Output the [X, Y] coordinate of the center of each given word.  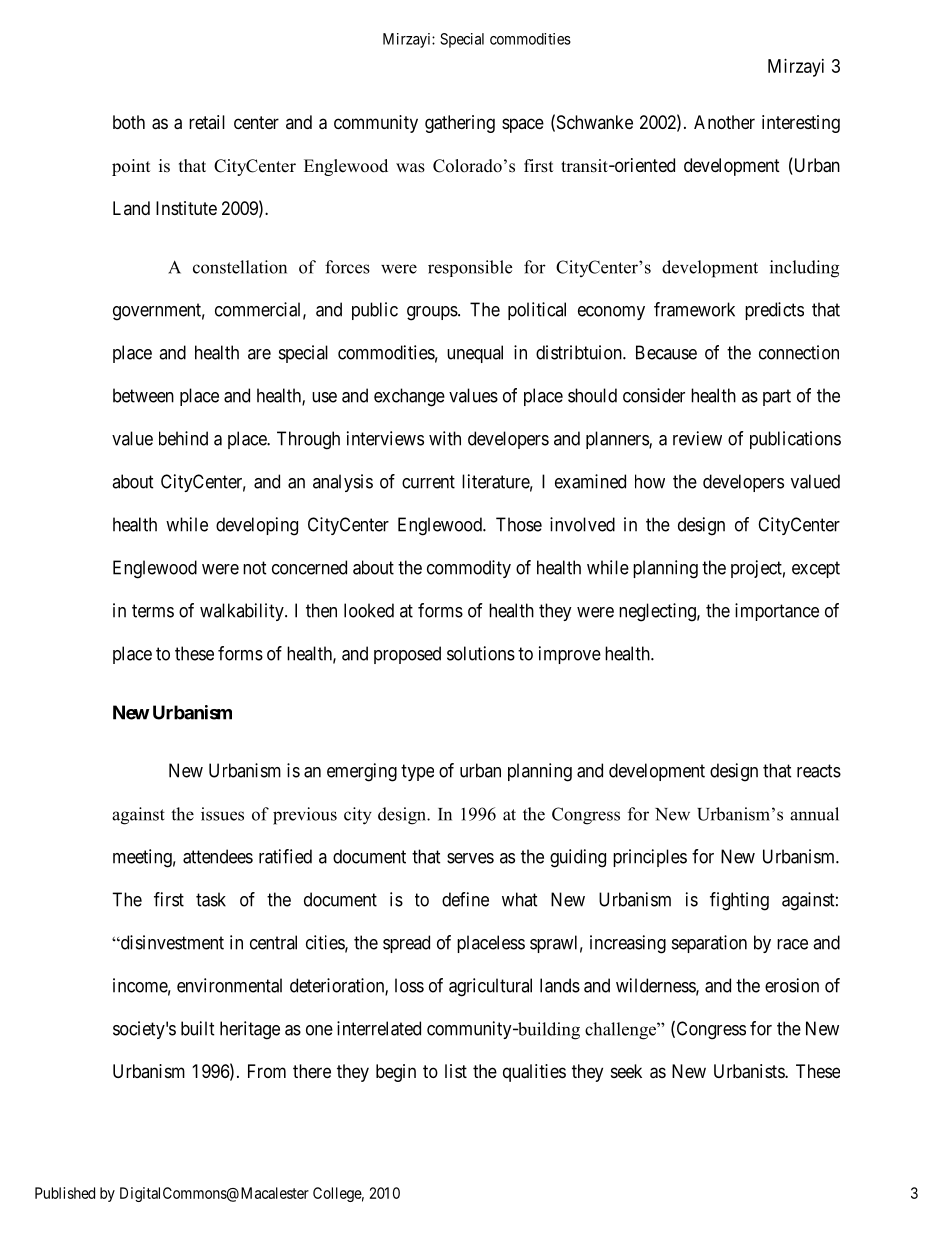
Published [65, 1193]
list [456, 1071]
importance [777, 612]
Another [724, 122]
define [465, 899]
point [131, 167]
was [410, 168]
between [143, 395]
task [211, 899]
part [777, 397]
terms [153, 611]
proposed [407, 655]
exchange [409, 397]
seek [626, 1071]
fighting [739, 901]
